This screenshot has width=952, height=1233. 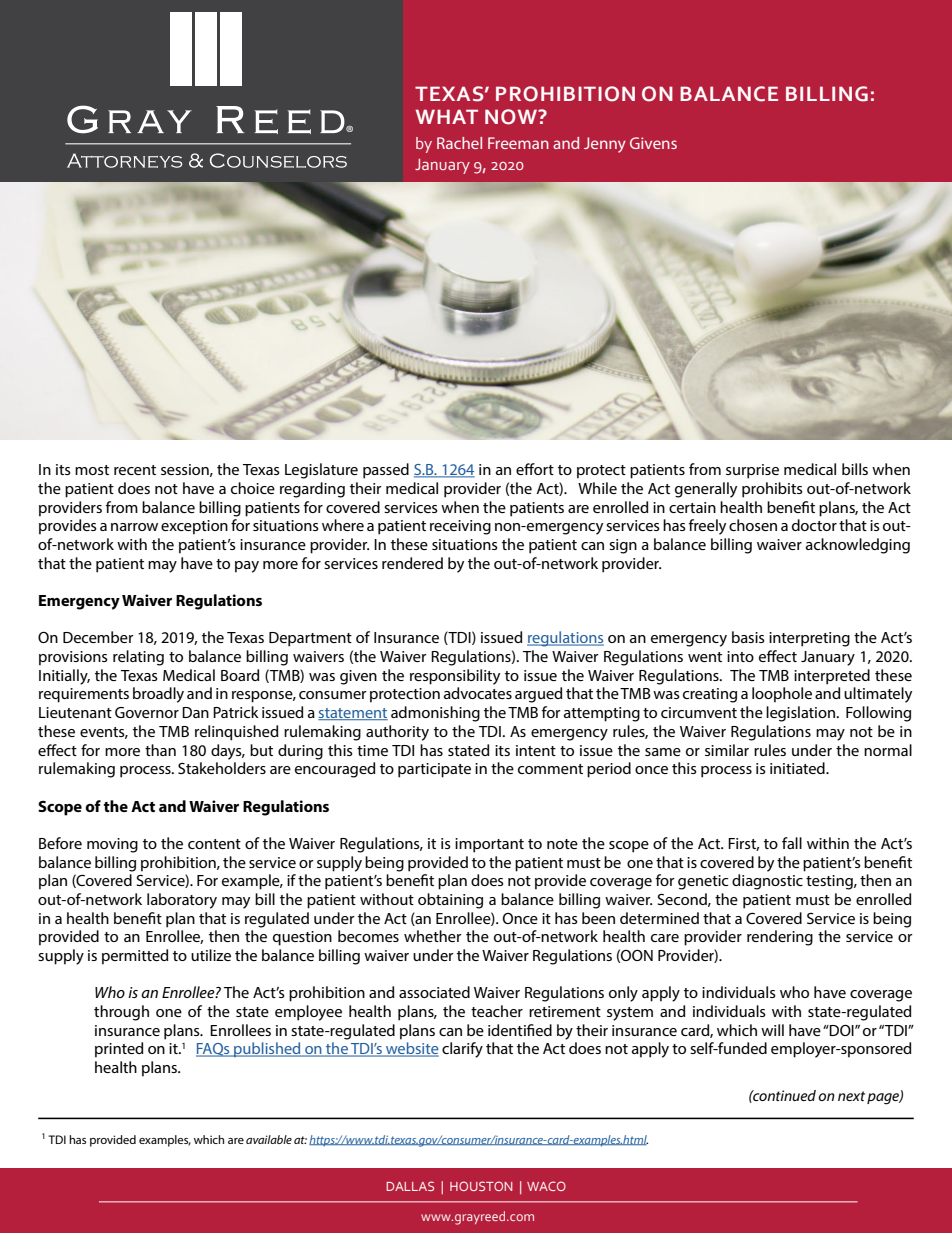 I want to click on WHAT, so click(x=447, y=116).
